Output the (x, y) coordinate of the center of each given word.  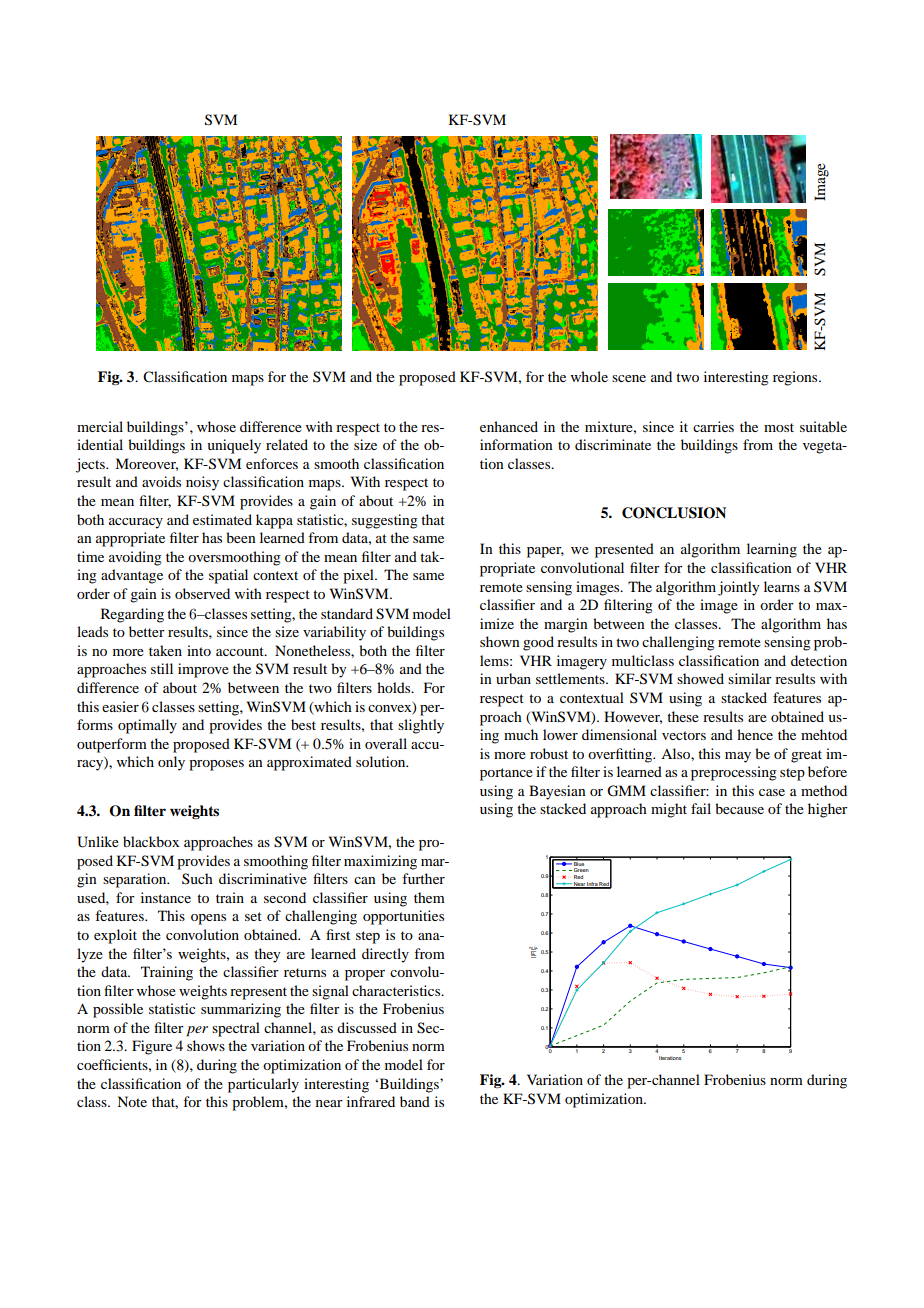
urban (513, 678)
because (739, 808)
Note (132, 1101)
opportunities (403, 917)
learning (772, 550)
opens (208, 919)
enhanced (509, 426)
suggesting (385, 521)
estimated (222, 519)
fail (701, 808)
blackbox (151, 841)
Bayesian (557, 792)
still (162, 668)
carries (713, 426)
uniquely (234, 446)
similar (750, 678)
